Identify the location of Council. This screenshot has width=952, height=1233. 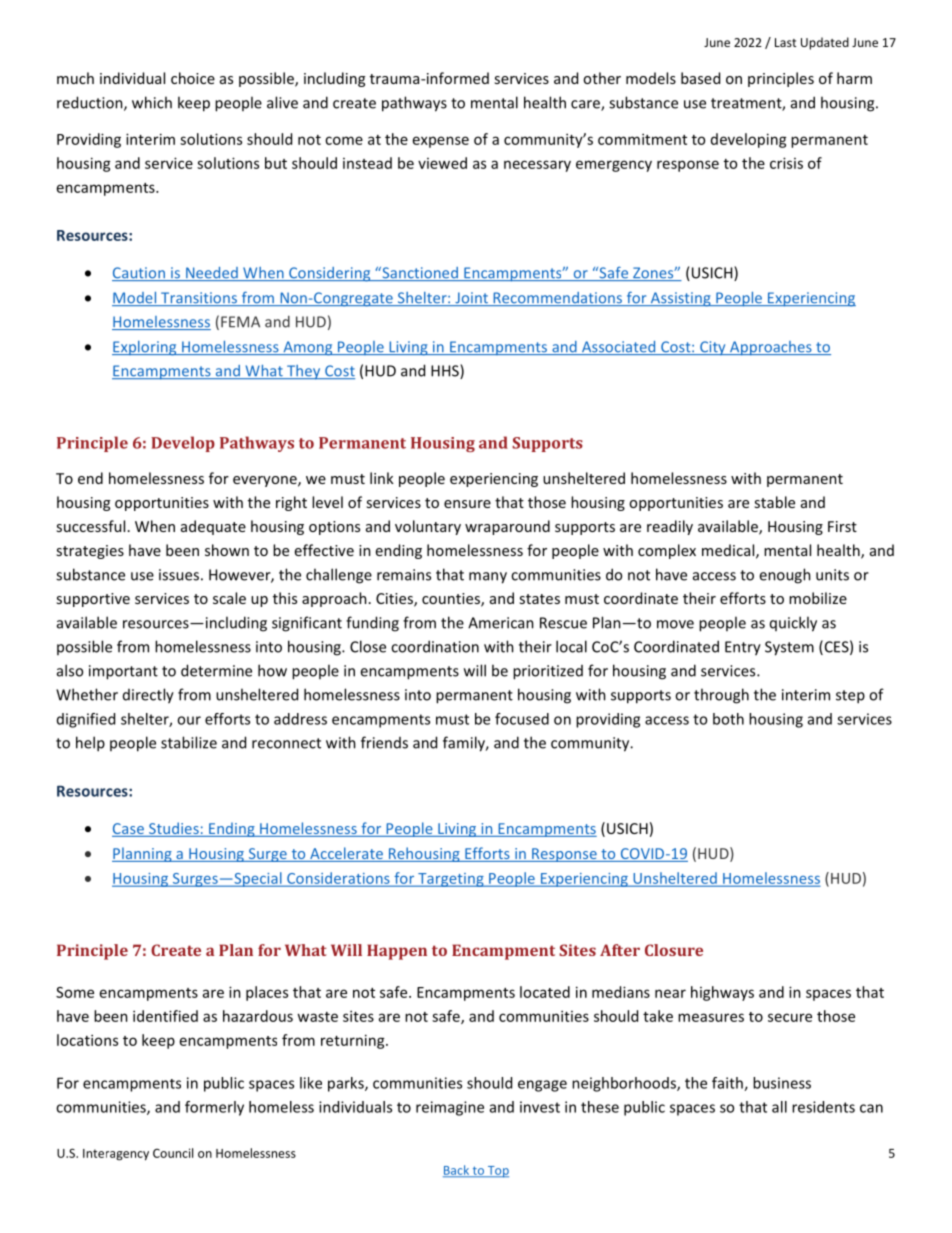
(173, 1153).
